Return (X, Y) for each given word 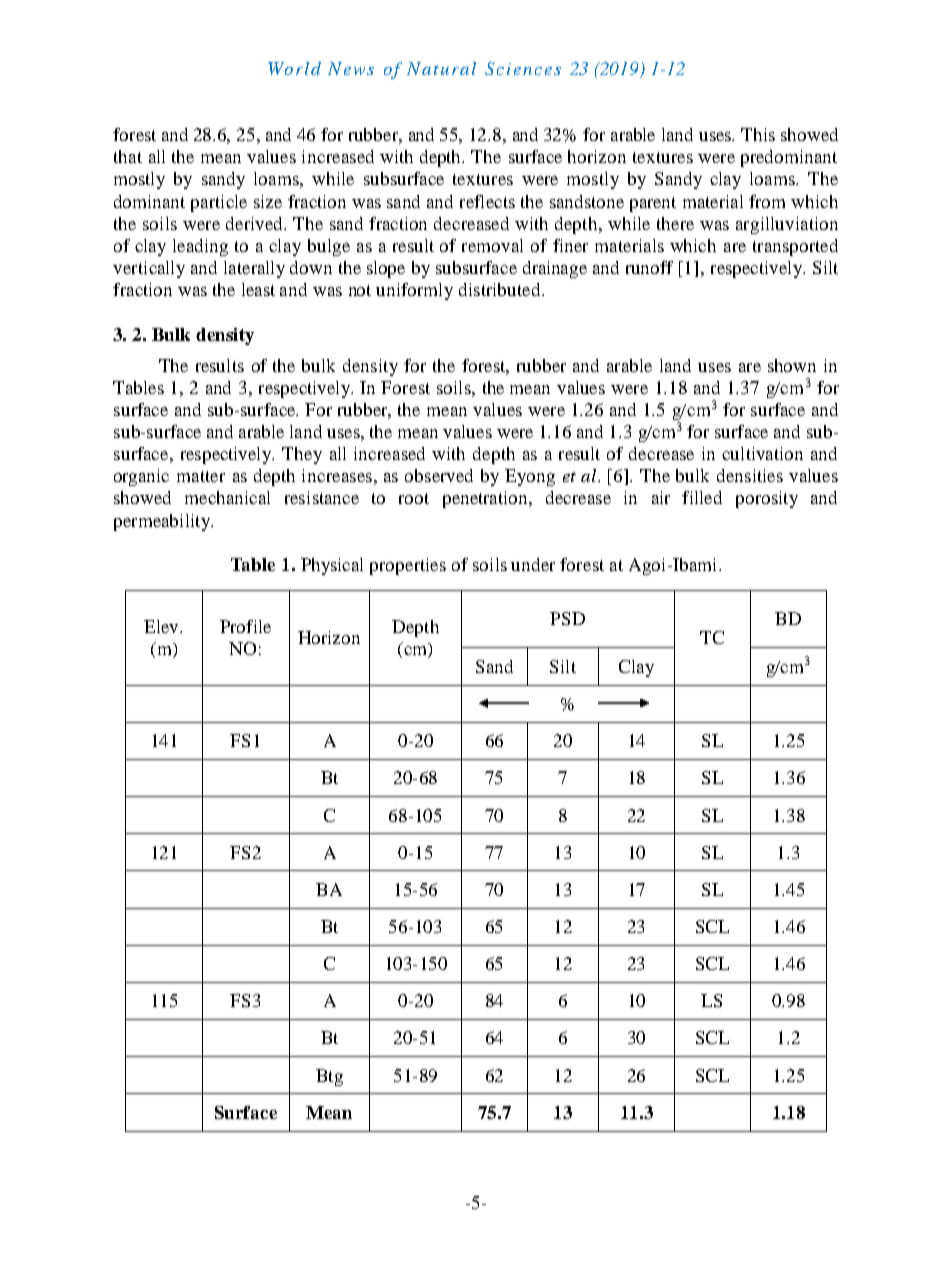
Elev (162, 626)
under (533, 564)
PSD (567, 618)
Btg (329, 1077)
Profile (245, 626)
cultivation (762, 453)
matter (201, 476)
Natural (441, 68)
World (294, 68)
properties (408, 566)
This (758, 134)
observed (439, 475)
